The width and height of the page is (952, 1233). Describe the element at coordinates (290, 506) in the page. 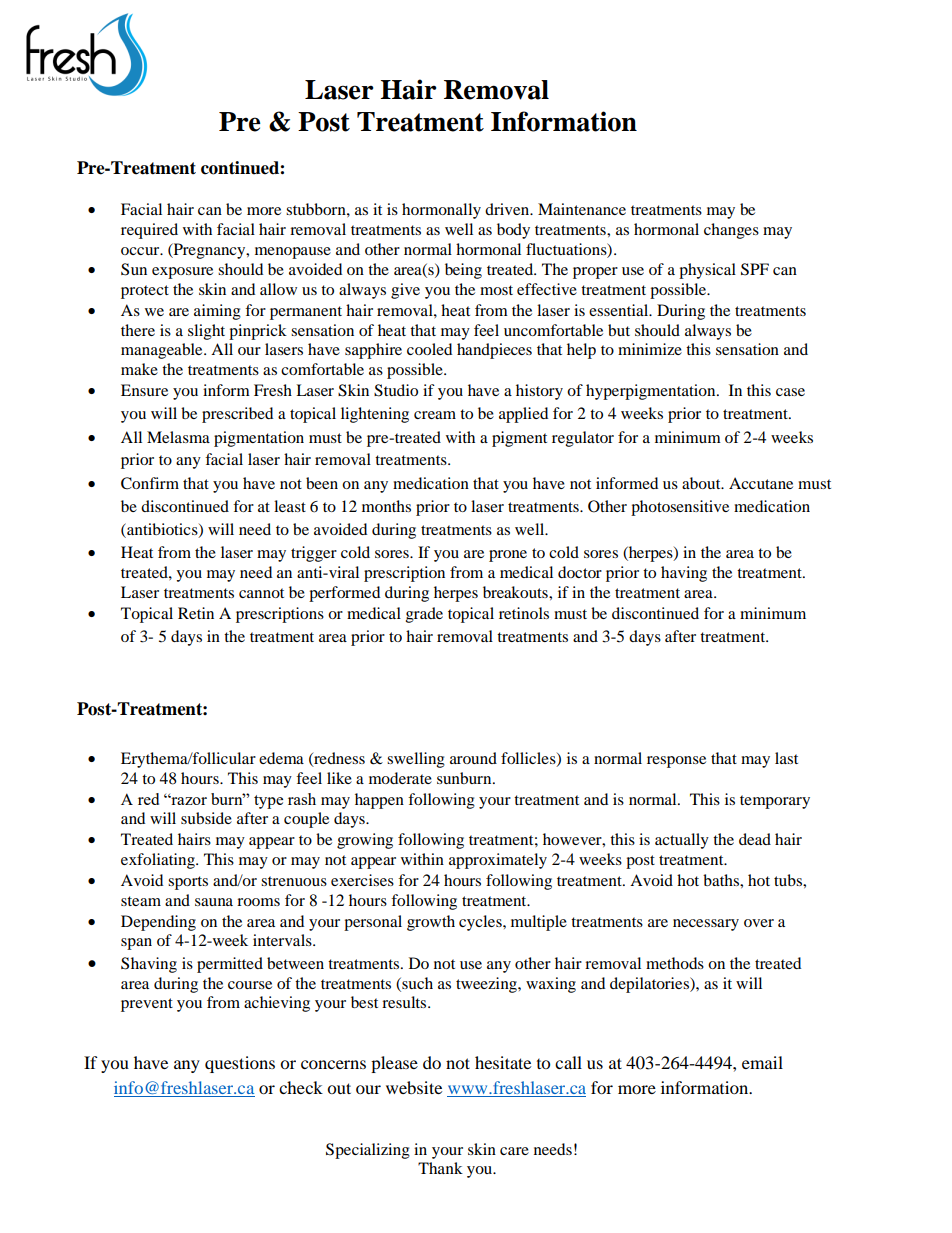

I see `least` at that location.
